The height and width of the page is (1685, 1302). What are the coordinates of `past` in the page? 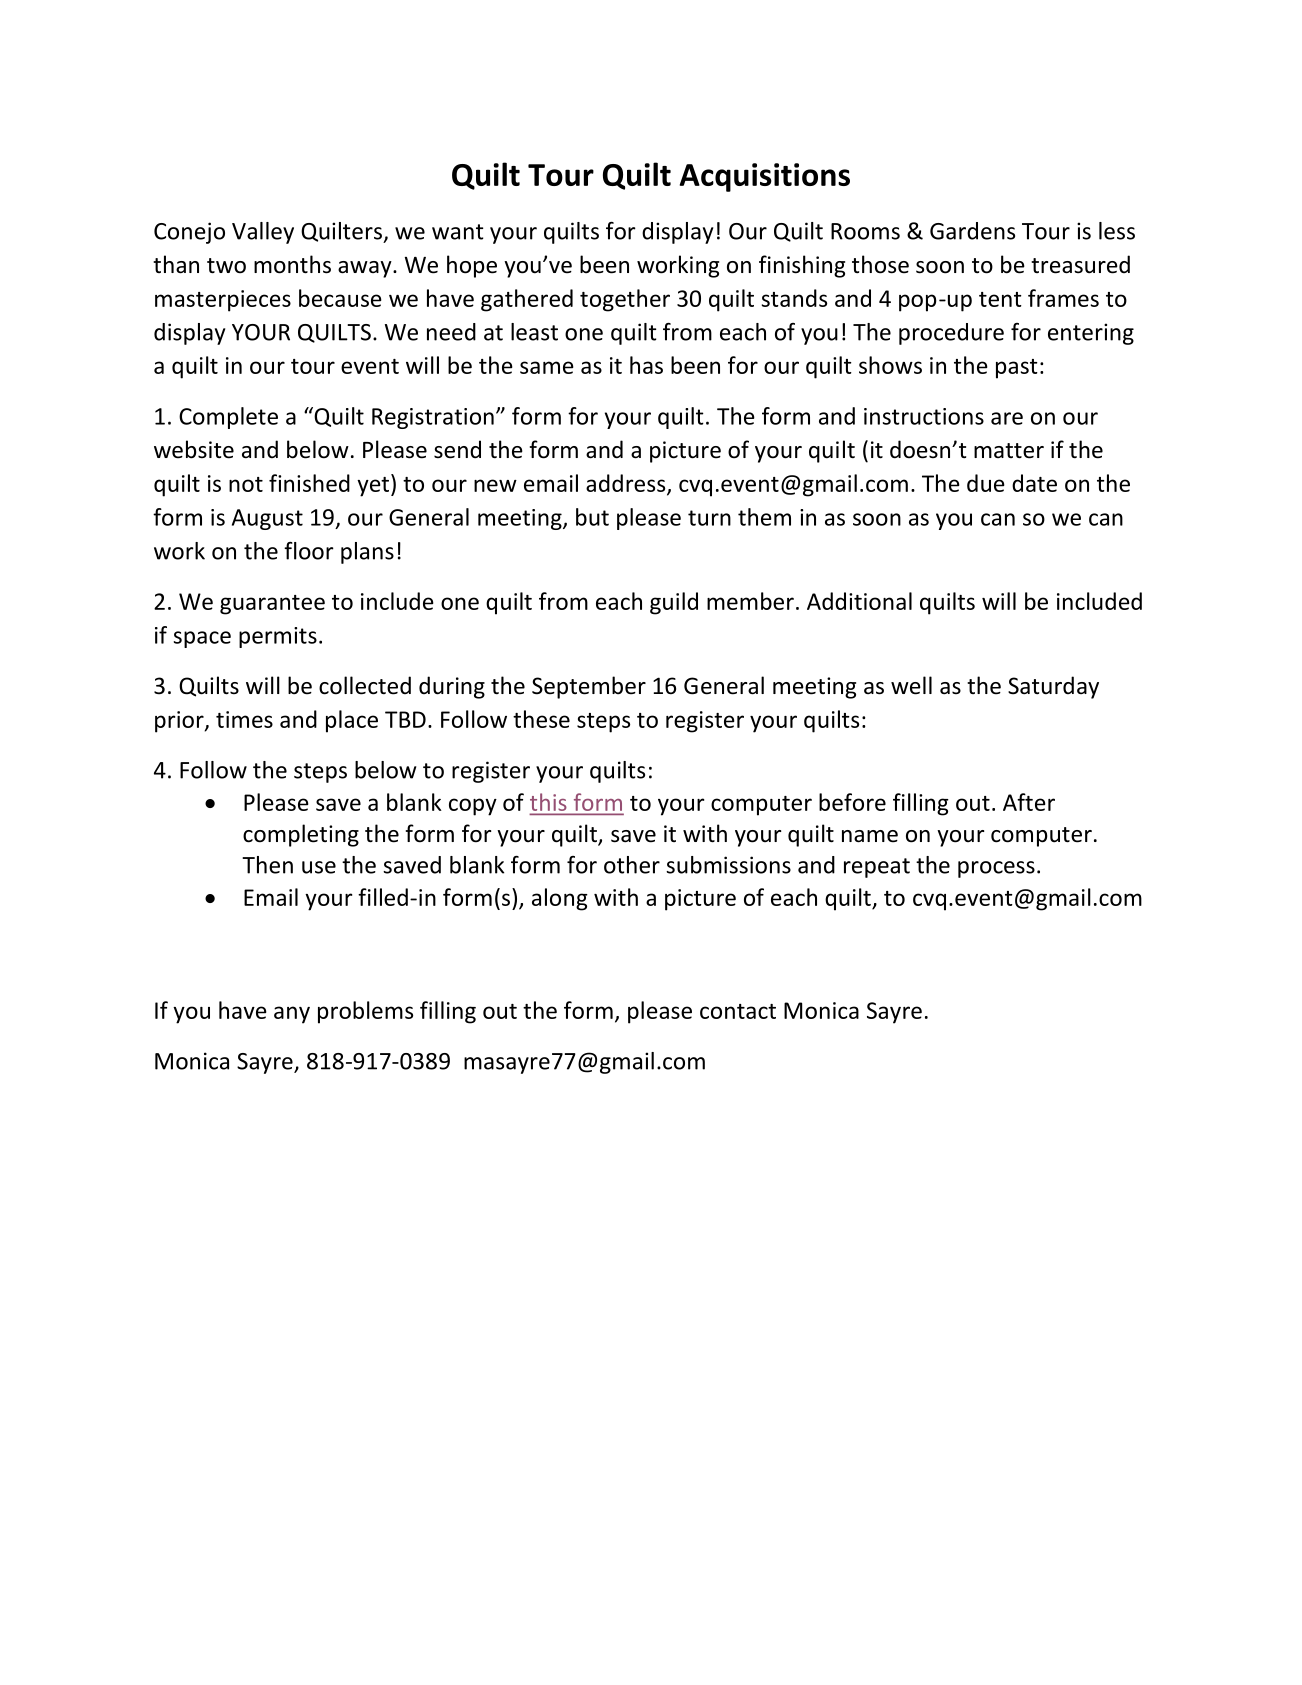 It's located at (1017, 369).
